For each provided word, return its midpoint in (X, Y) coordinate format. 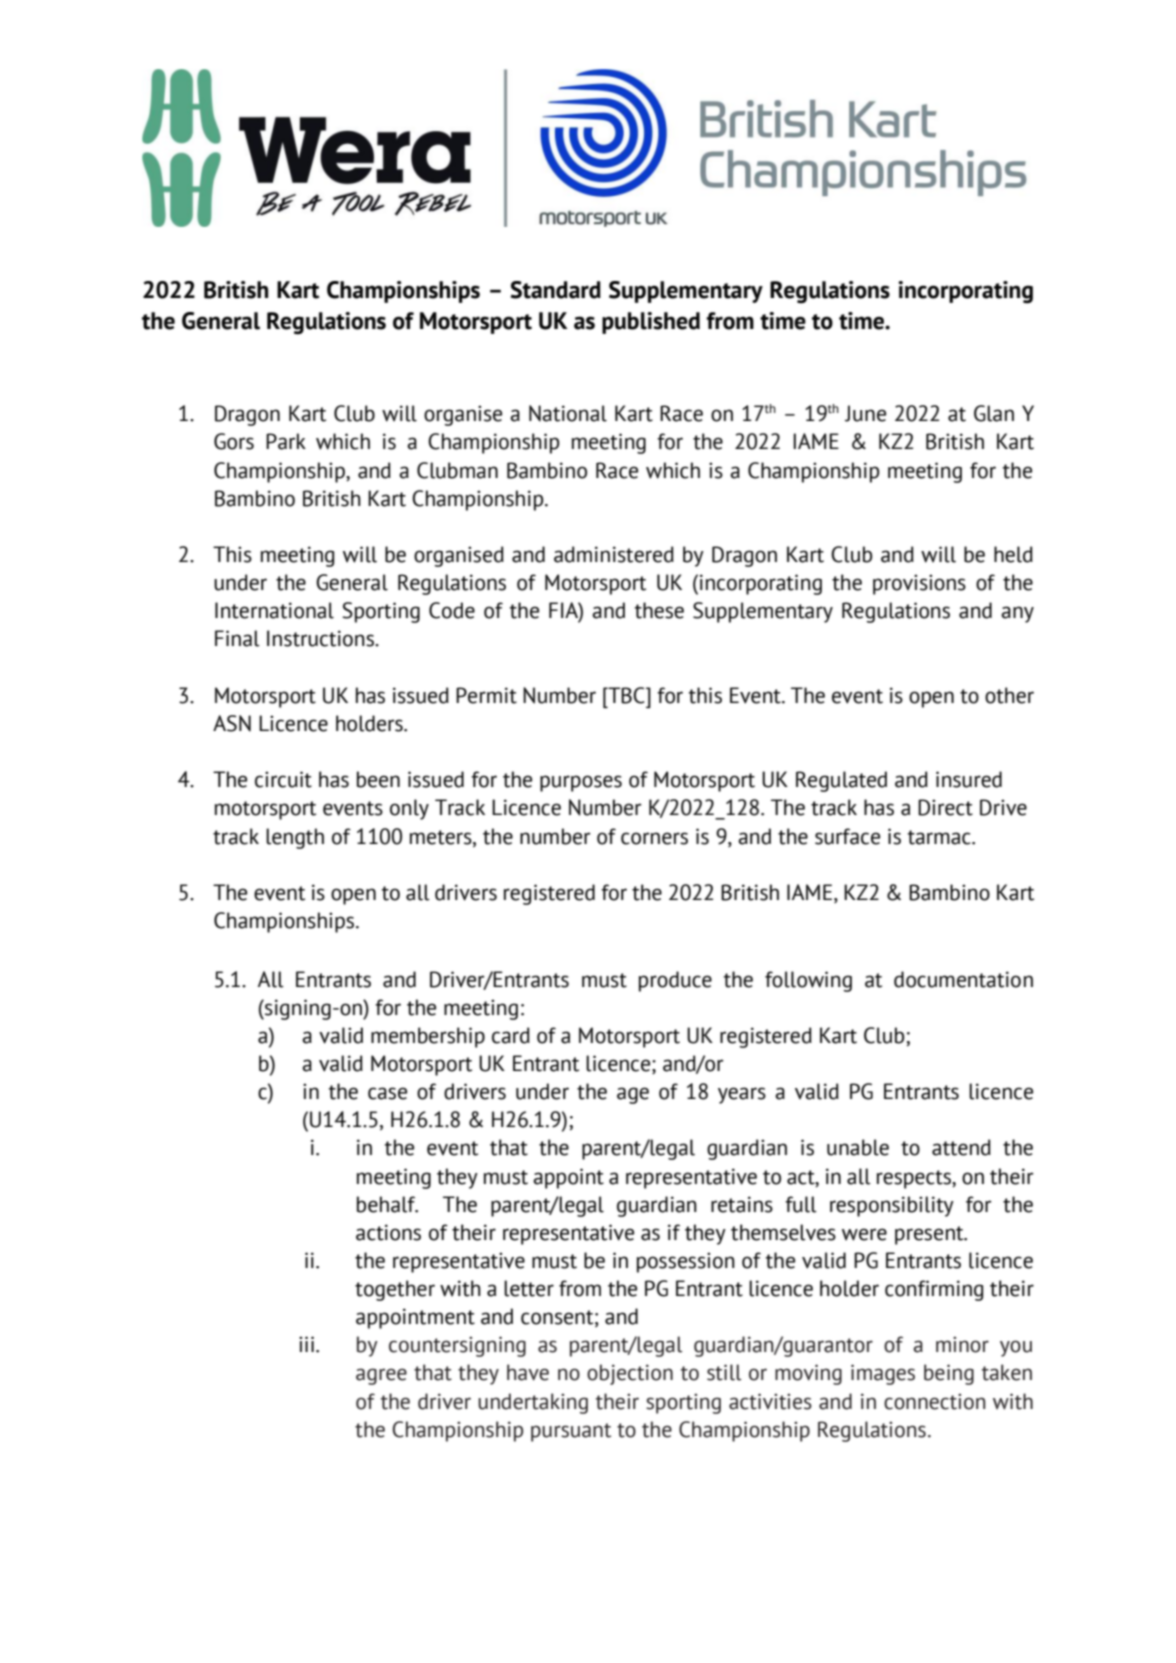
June (865, 413)
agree (381, 1376)
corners (654, 838)
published (651, 323)
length (295, 838)
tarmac (940, 837)
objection (630, 1374)
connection (934, 1401)
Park (286, 441)
